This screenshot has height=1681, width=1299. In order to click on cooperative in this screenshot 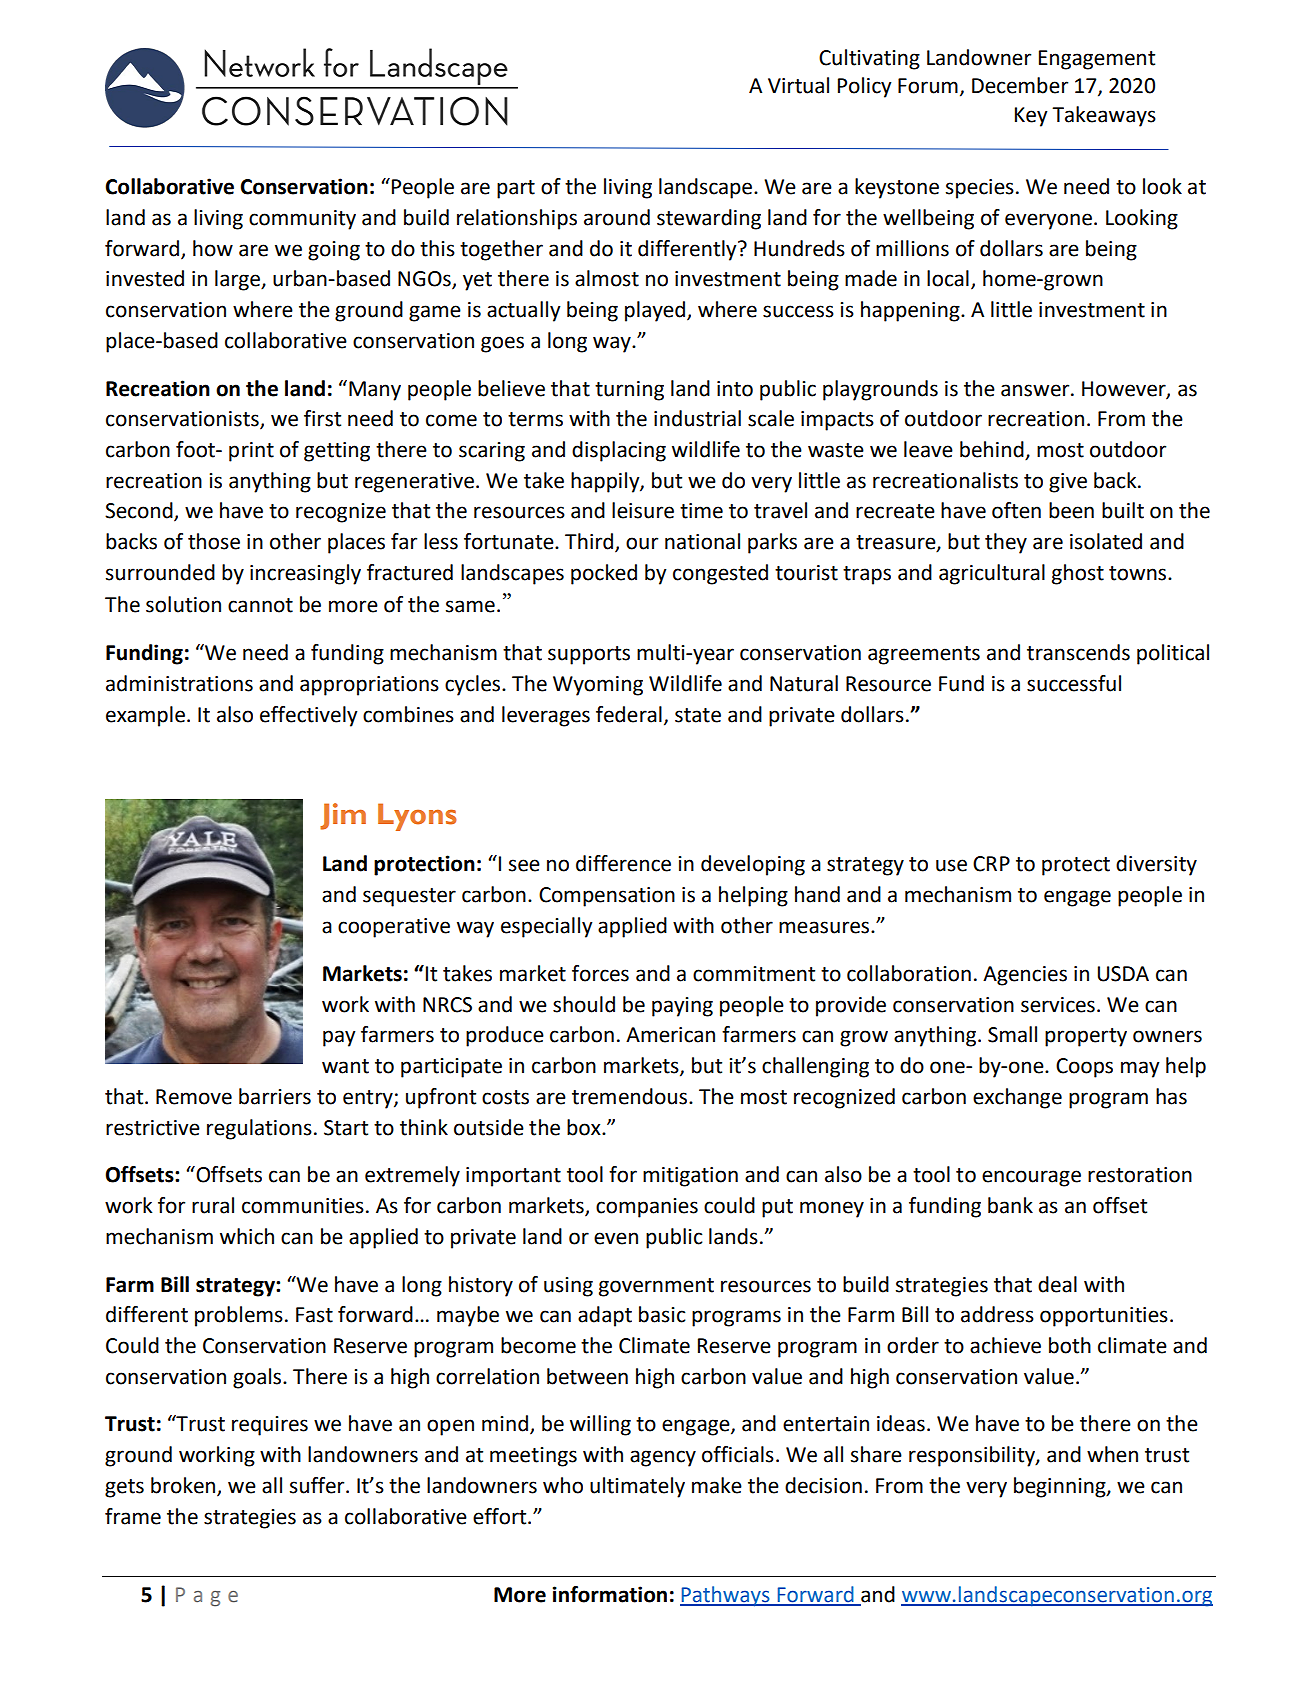, I will do `click(394, 928)`.
